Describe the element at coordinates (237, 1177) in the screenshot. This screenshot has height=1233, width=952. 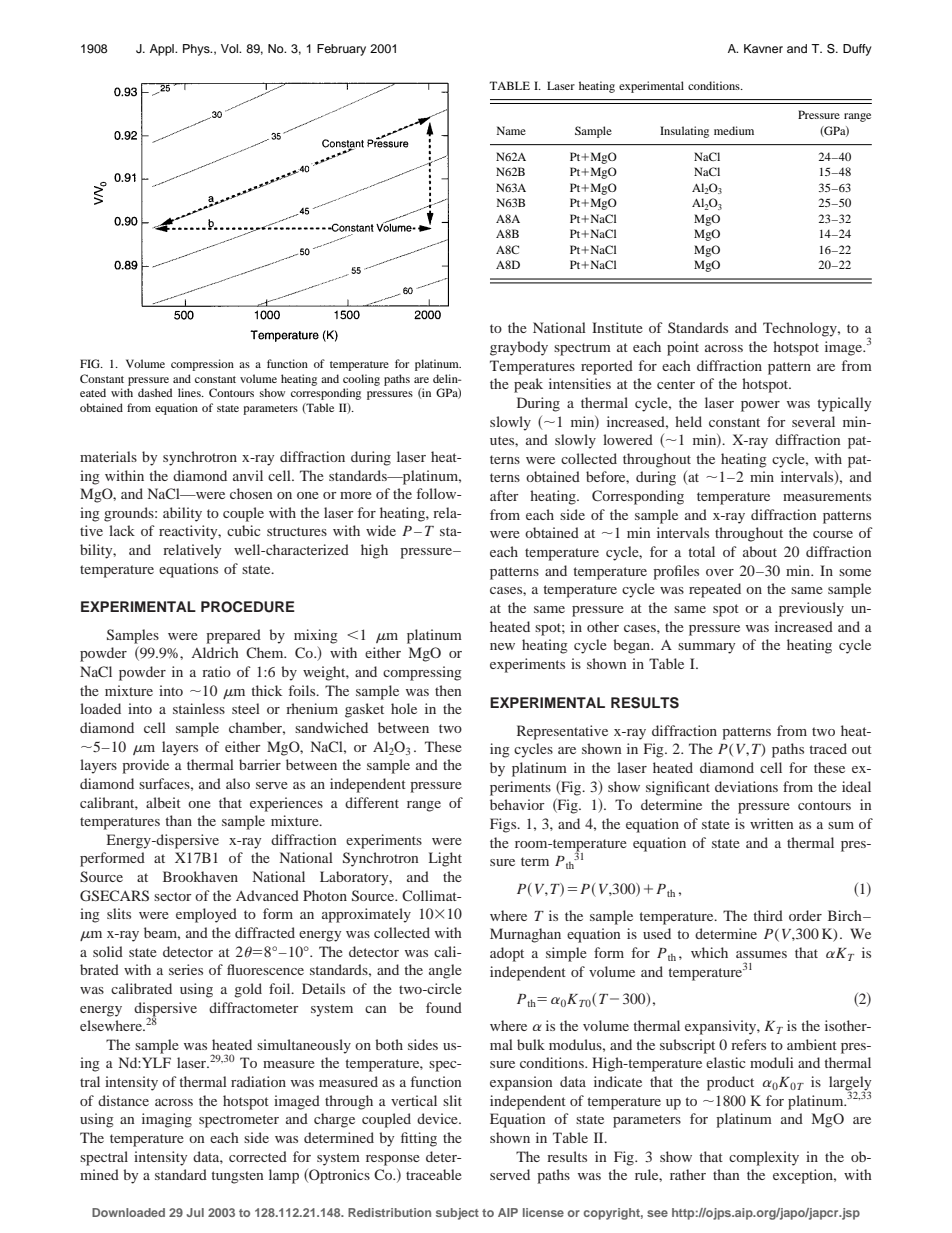
I see `tungsten` at that location.
